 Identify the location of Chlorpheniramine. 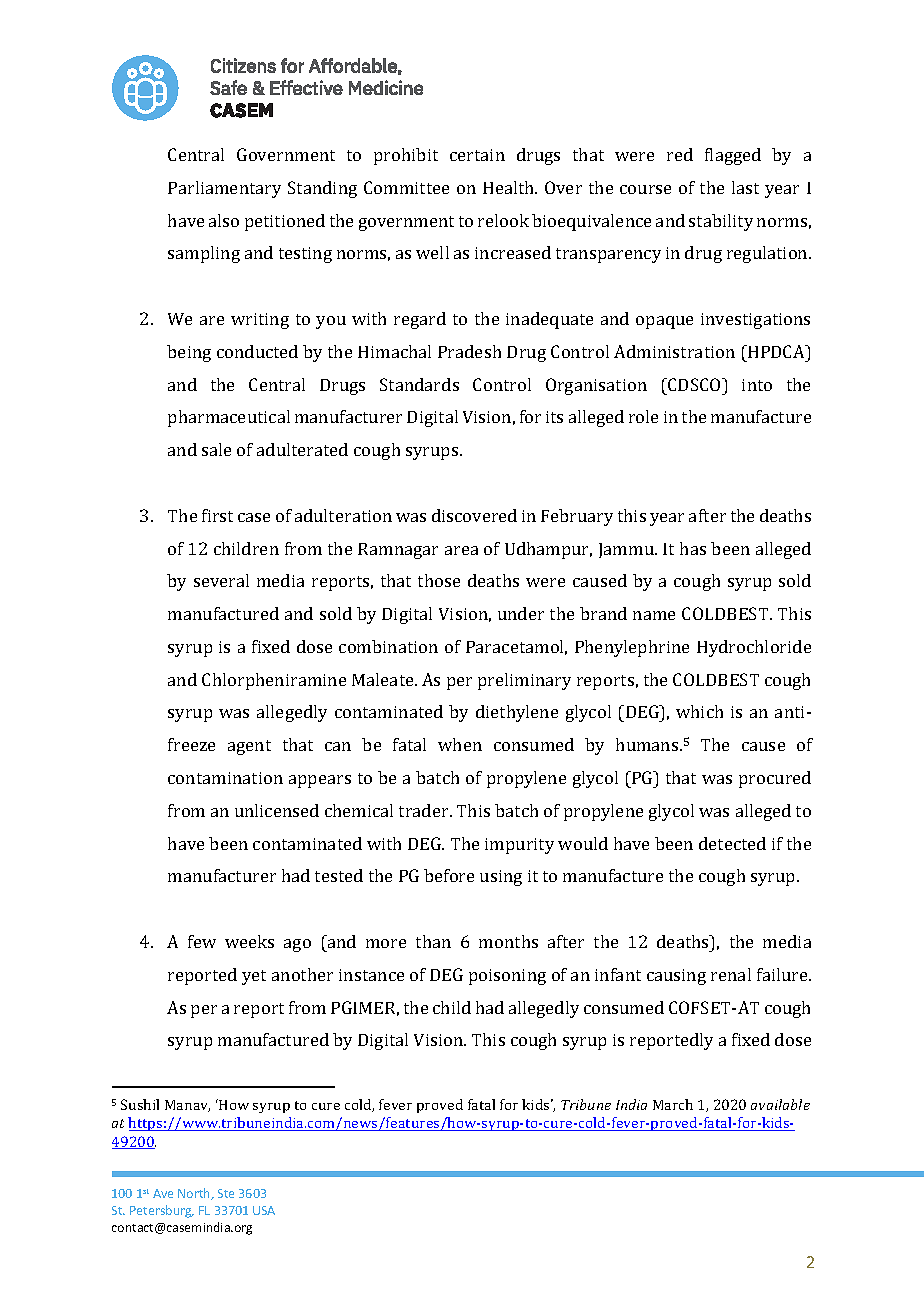
(274, 681).
